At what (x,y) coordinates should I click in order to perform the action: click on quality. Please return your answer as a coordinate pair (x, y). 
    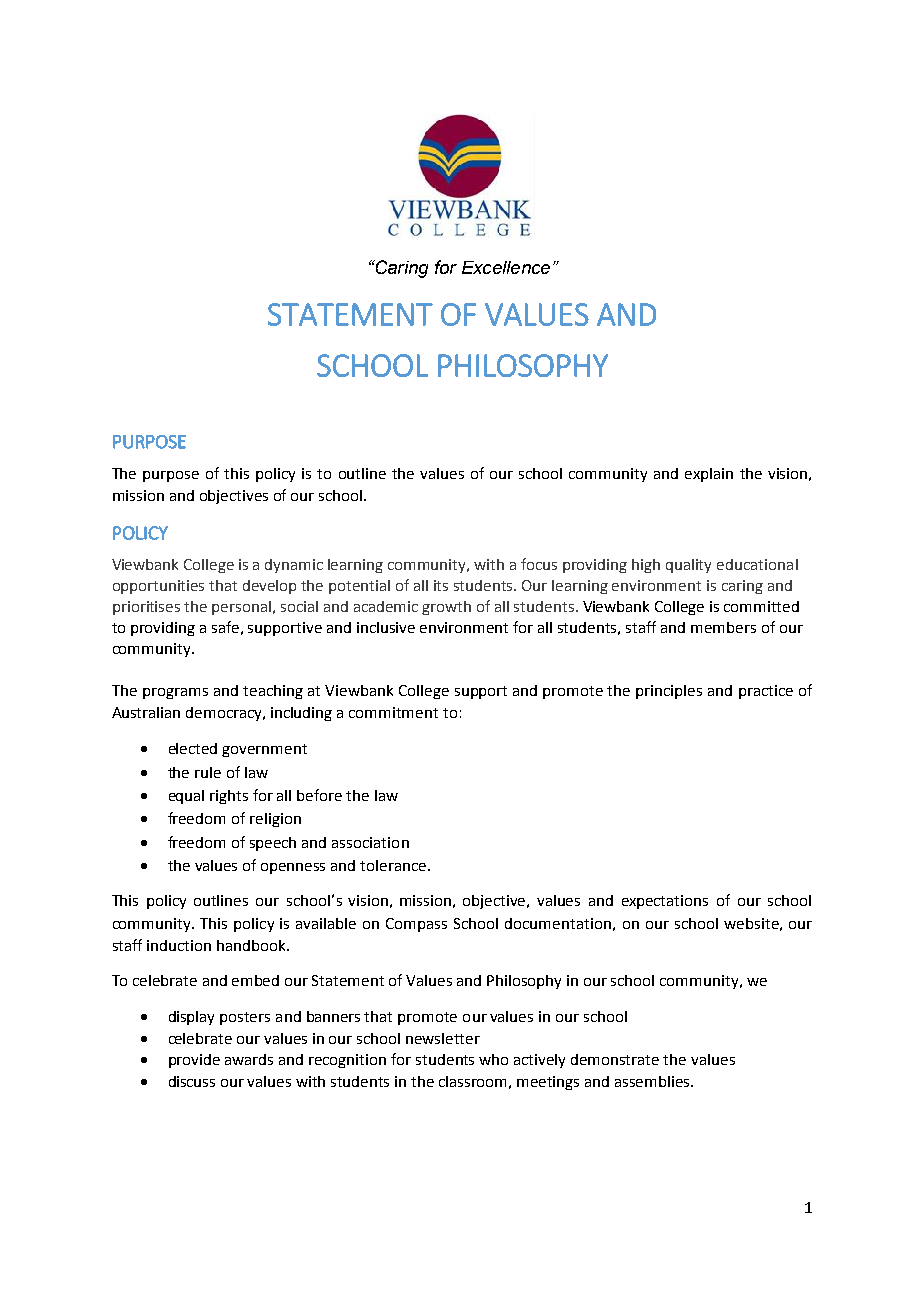
    Looking at the image, I should click on (688, 566).
